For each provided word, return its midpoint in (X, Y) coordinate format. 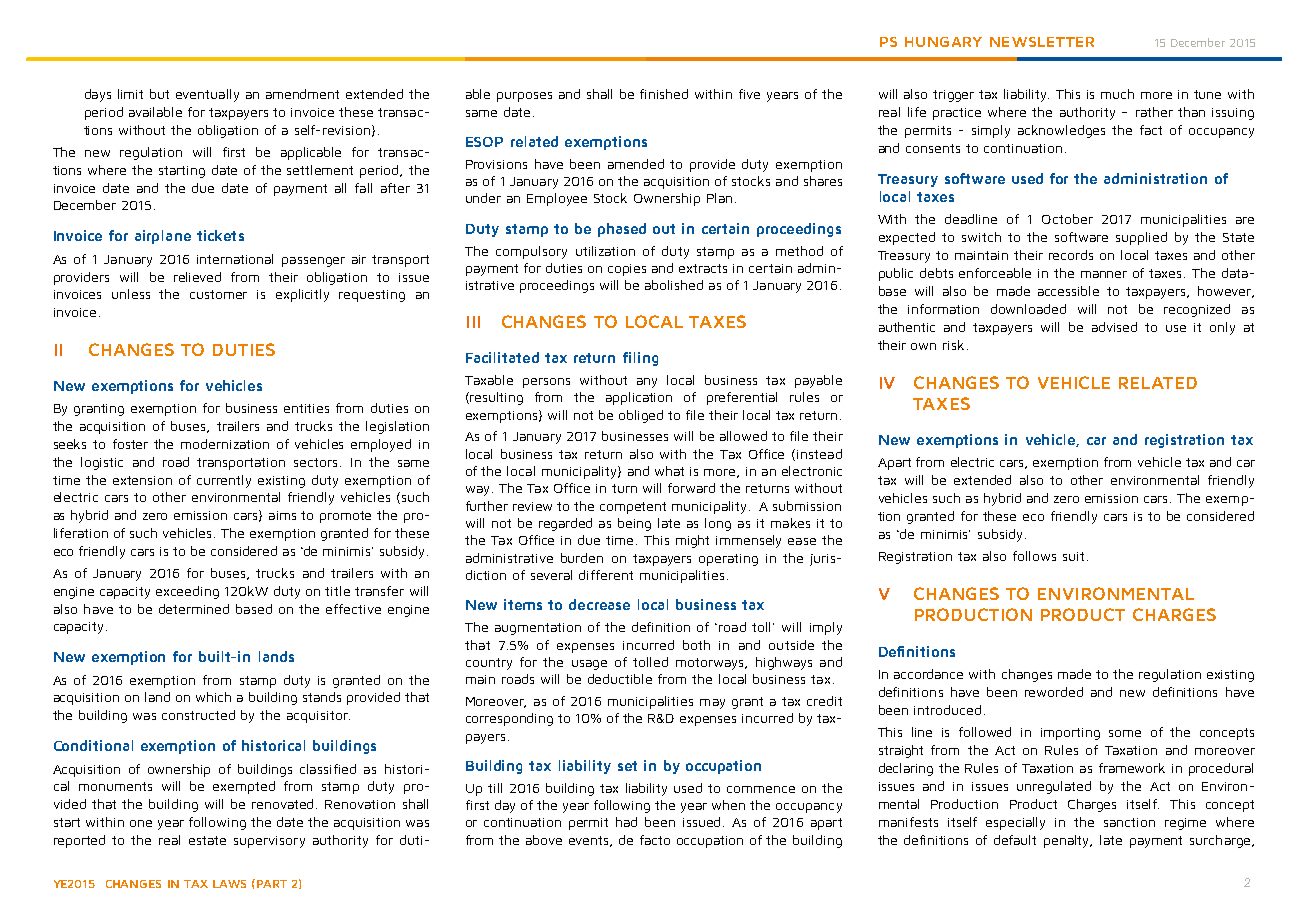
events (590, 841)
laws (229, 884)
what (669, 471)
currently (224, 481)
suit (1073, 556)
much (1117, 94)
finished (664, 94)
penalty (1068, 841)
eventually (207, 95)
